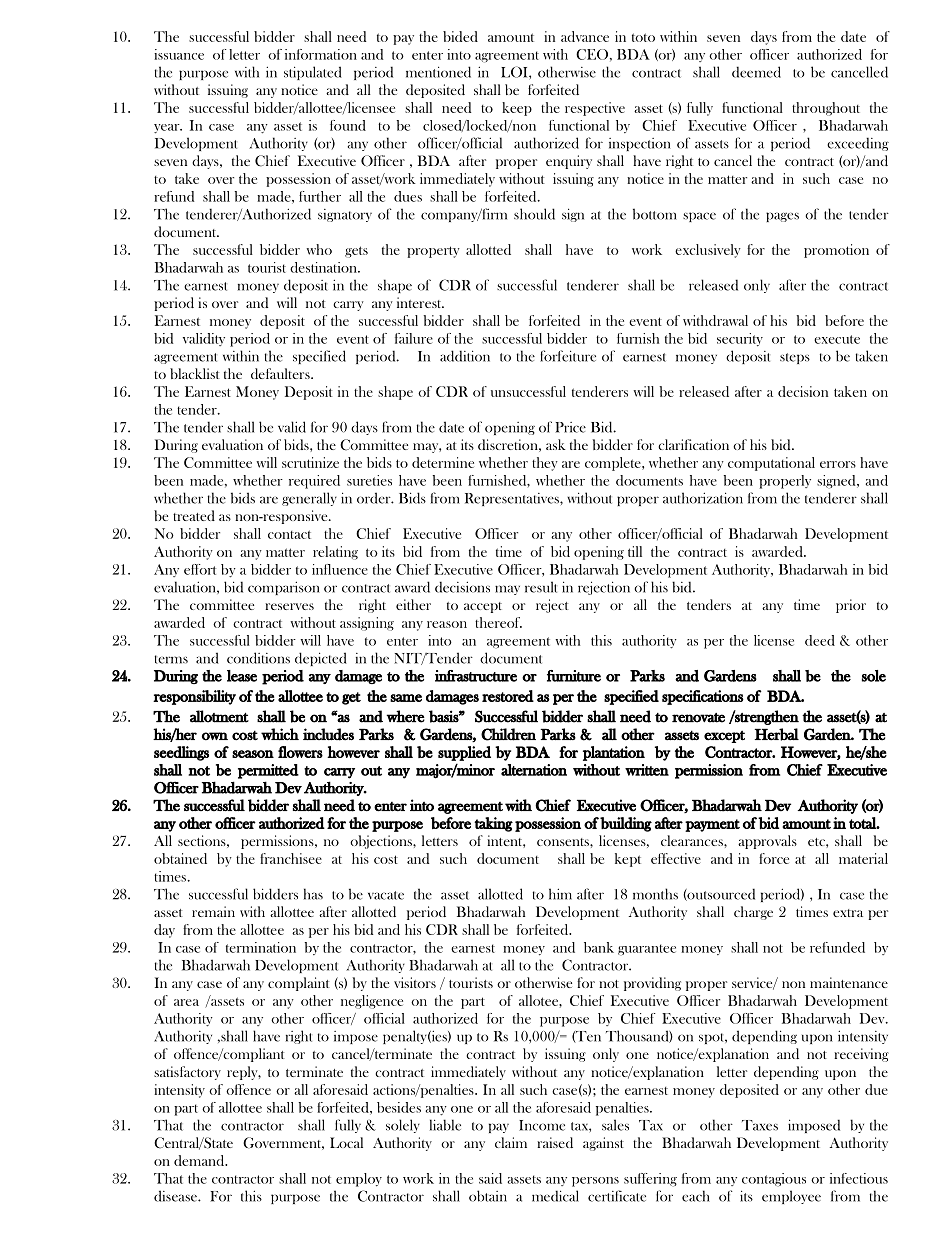 This screenshot has width=952, height=1233. Describe the element at coordinates (498, 622) in the screenshot. I see `thereof` at that location.
